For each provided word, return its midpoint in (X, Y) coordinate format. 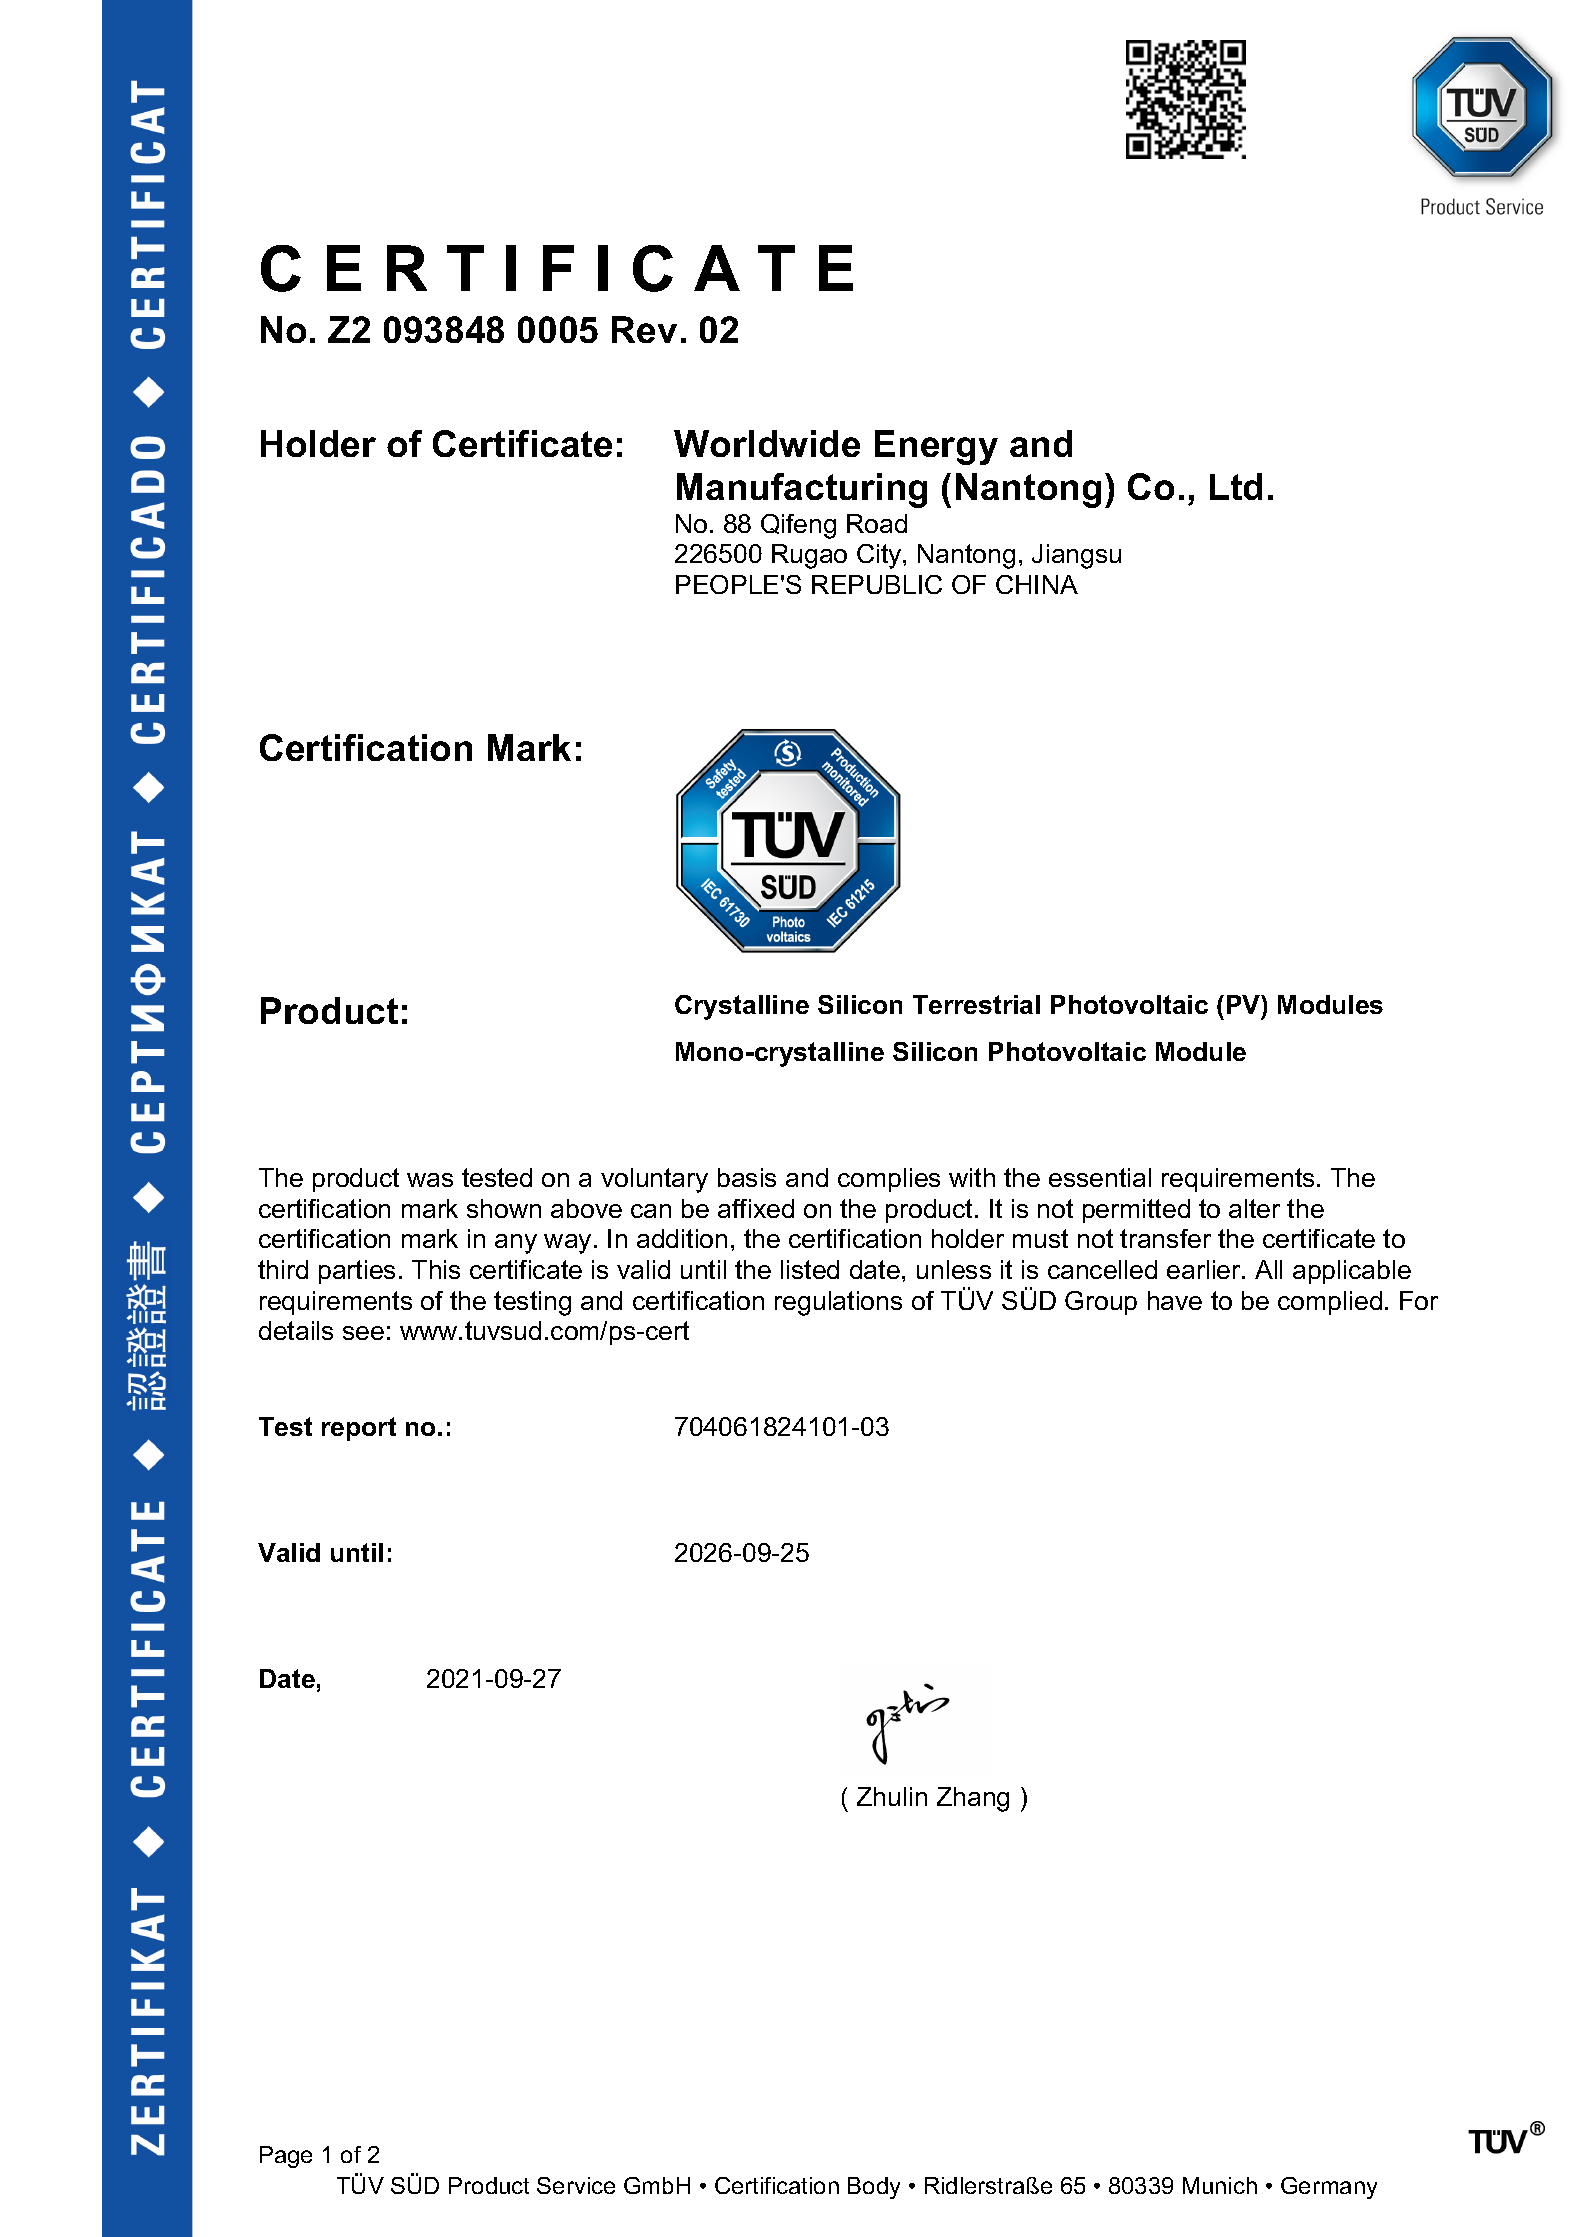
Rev (644, 329)
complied (1330, 1303)
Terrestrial (976, 1004)
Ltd (1236, 486)
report (359, 1429)
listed (810, 1269)
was (430, 1180)
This (436, 1269)
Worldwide (767, 443)
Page (286, 2157)
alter (1254, 1208)
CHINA (1037, 584)
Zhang (973, 1799)
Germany (1329, 2188)
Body (874, 2188)
